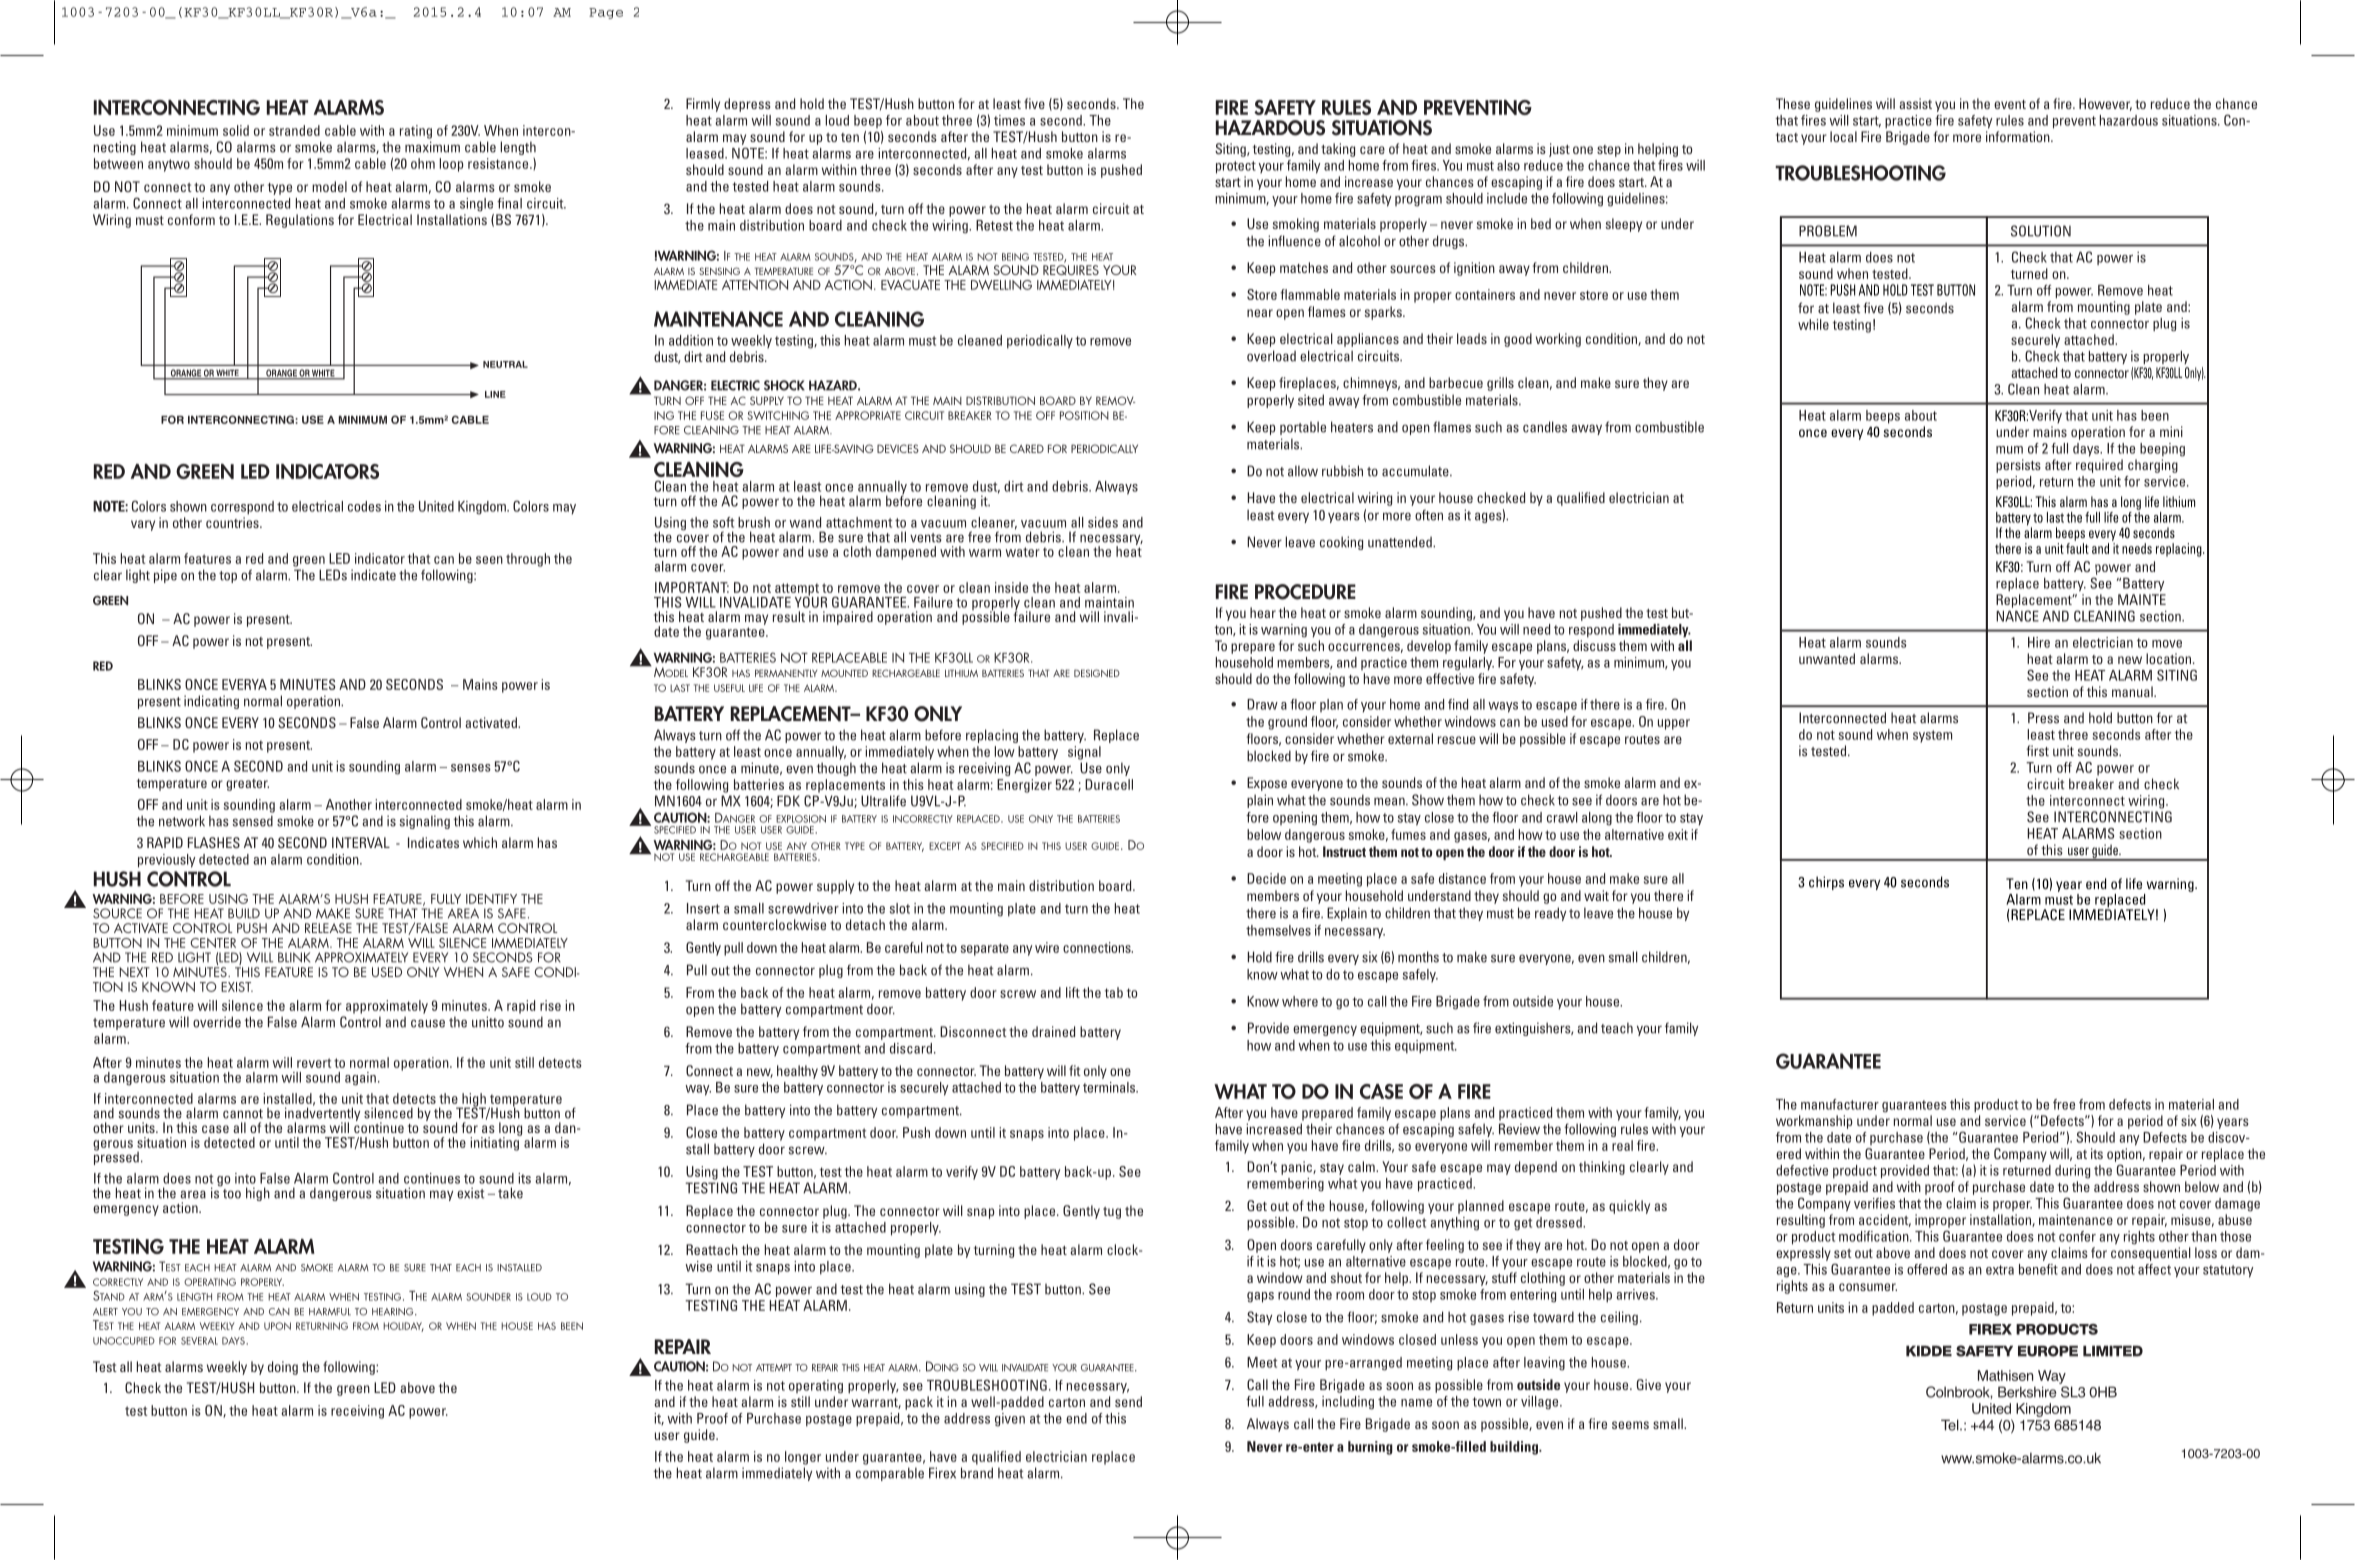 This screenshot has height=1560, width=2355. What do you see at coordinates (1915, 103) in the screenshot?
I see `assist` at bounding box center [1915, 103].
